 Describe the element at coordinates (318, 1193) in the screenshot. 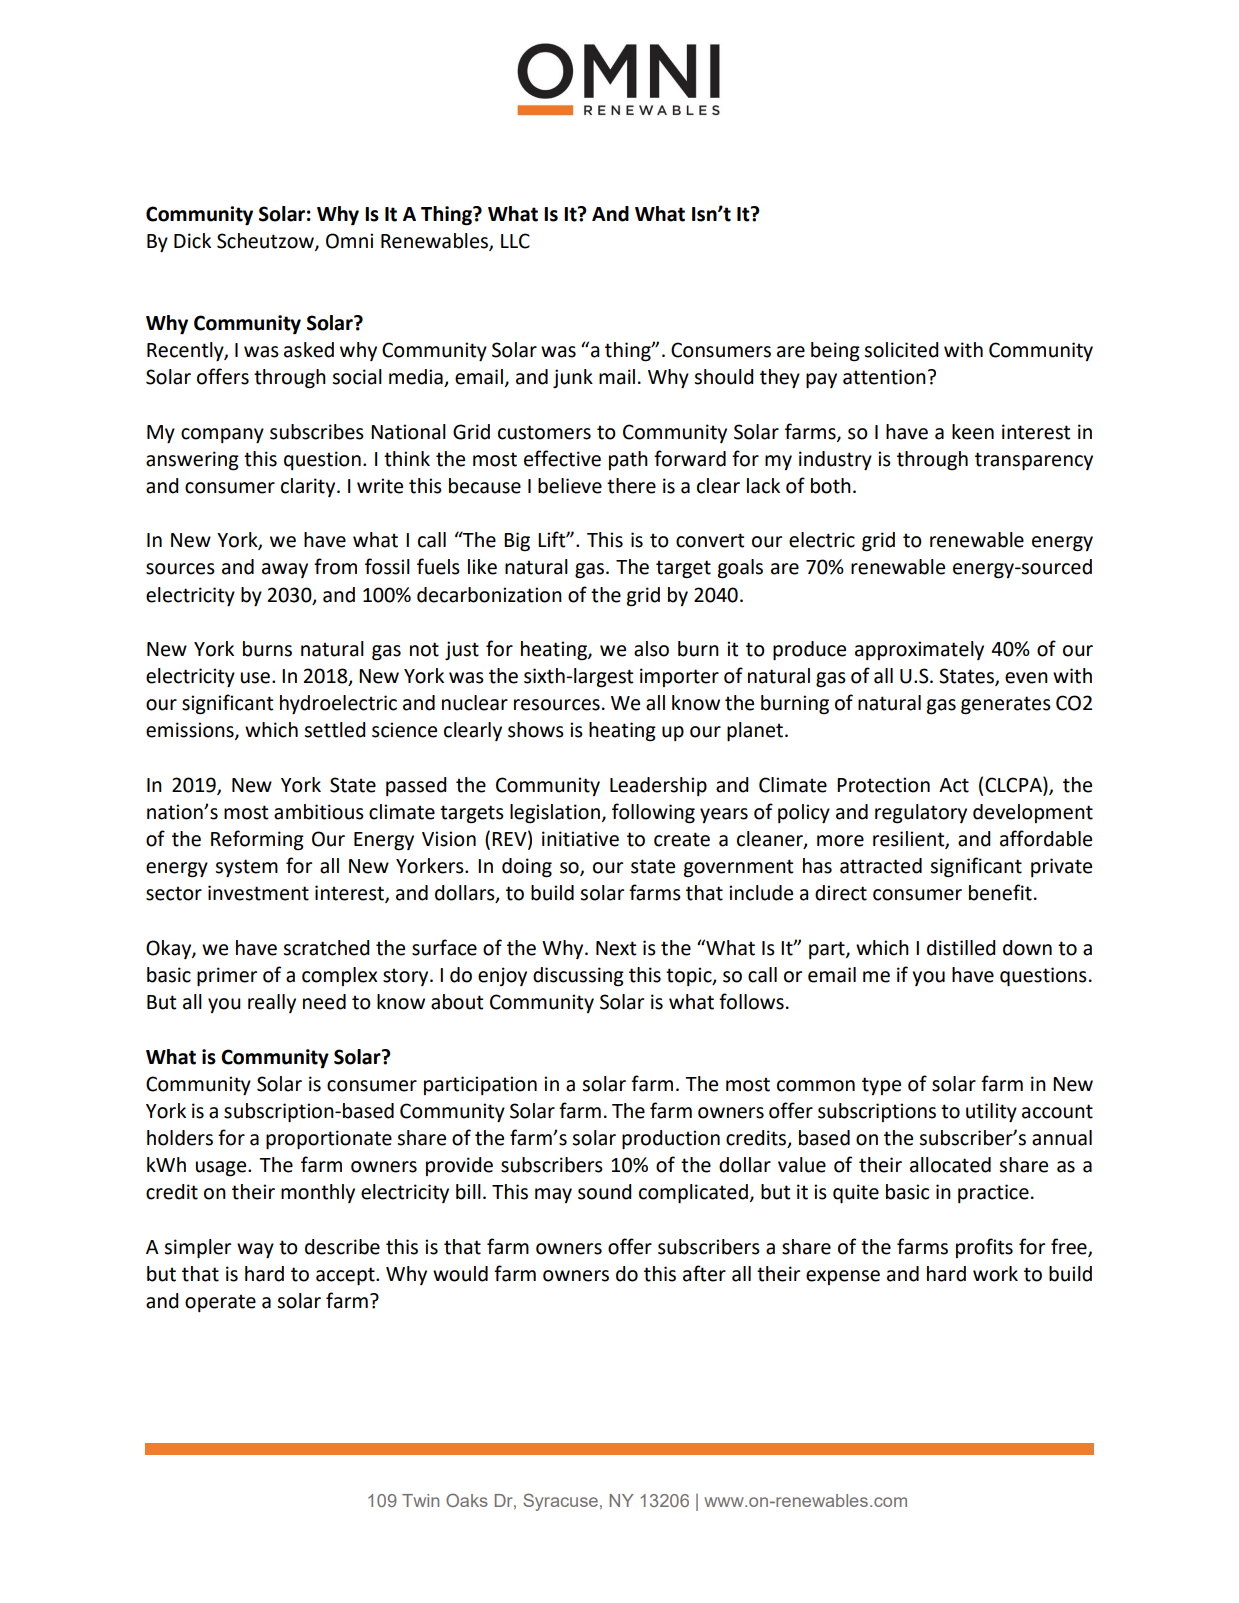

I see `monthly` at that location.
